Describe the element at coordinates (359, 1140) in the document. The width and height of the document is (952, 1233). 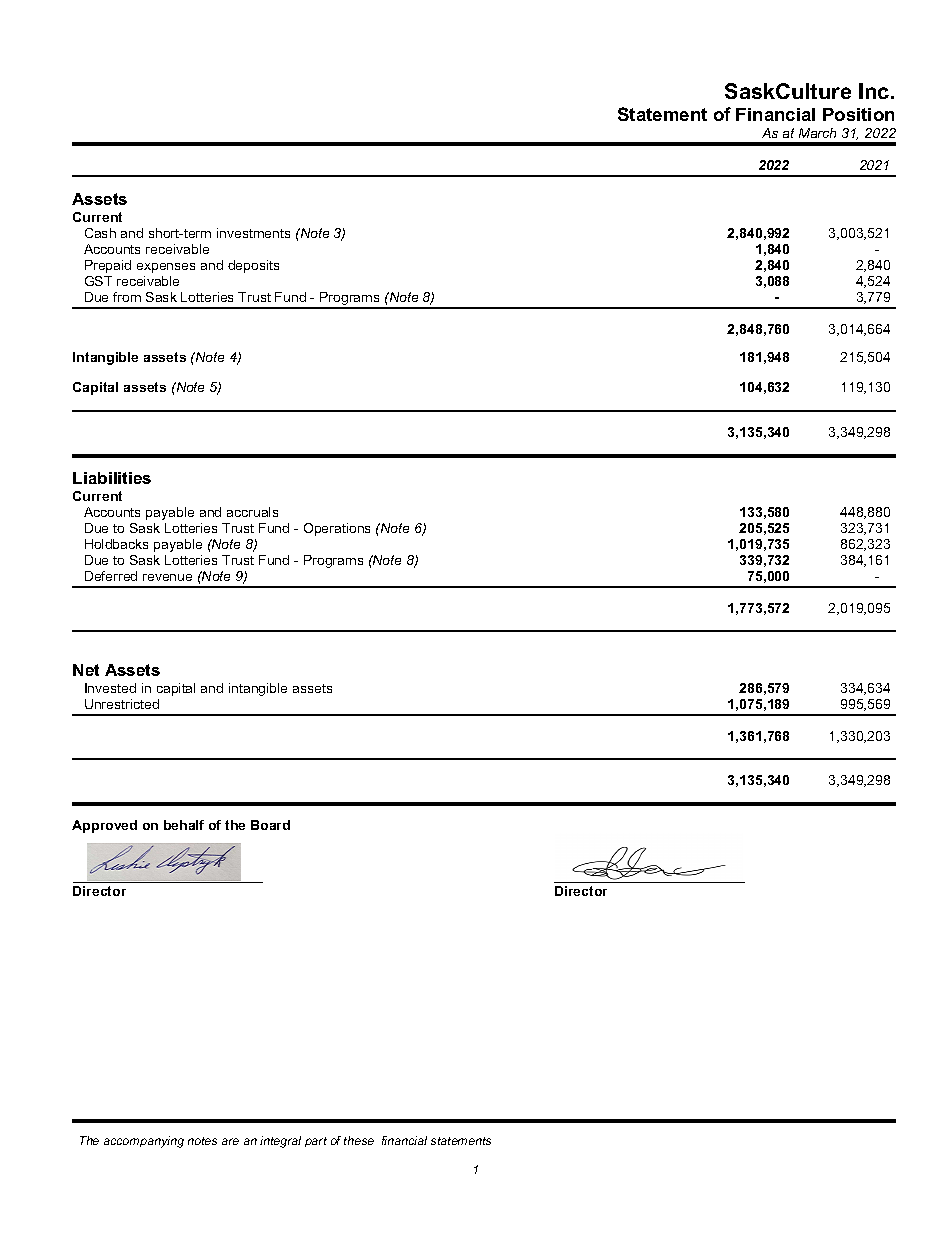
I see `these` at that location.
